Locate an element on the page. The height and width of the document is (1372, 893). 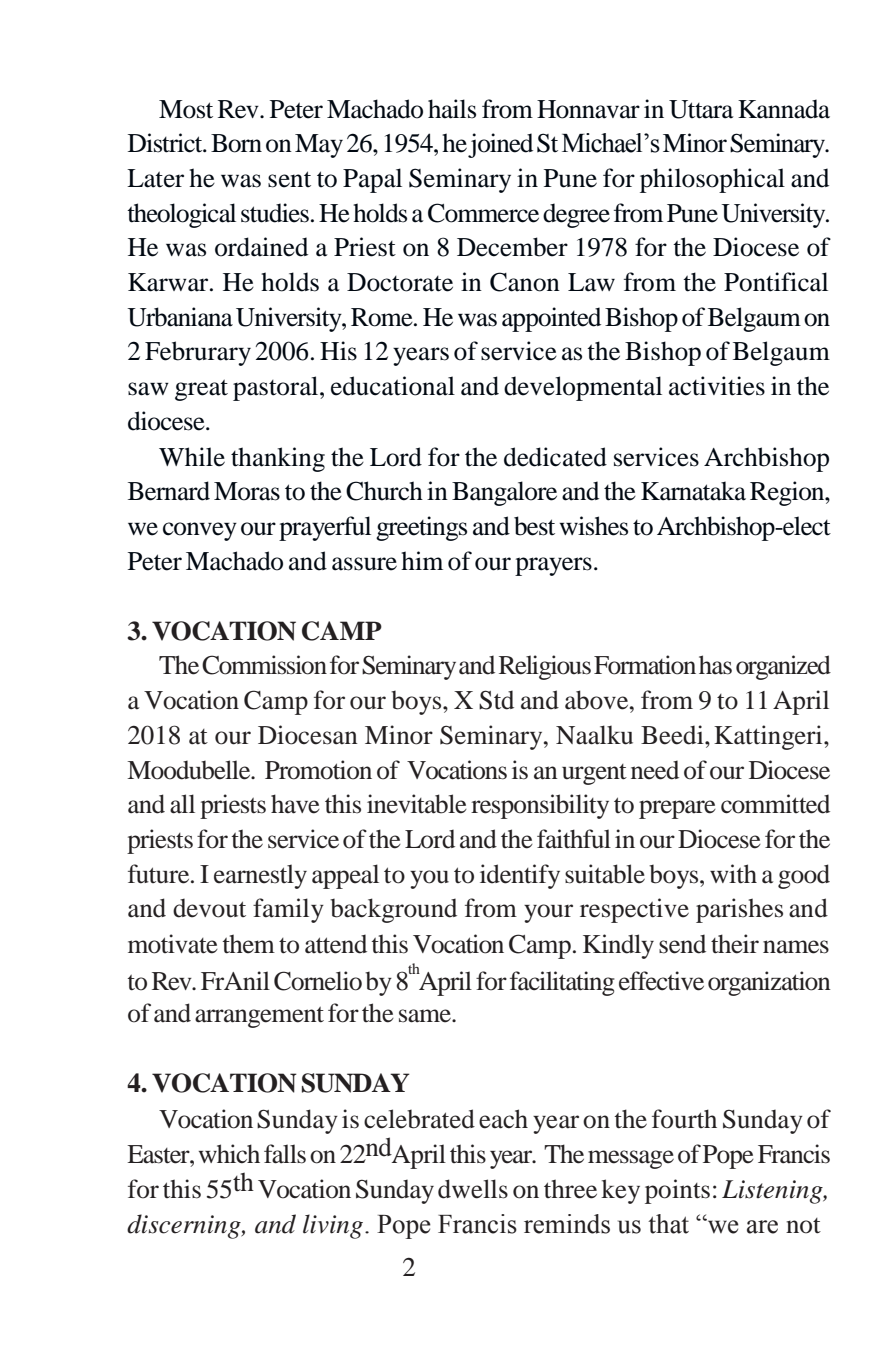
services is located at coordinates (656, 457).
